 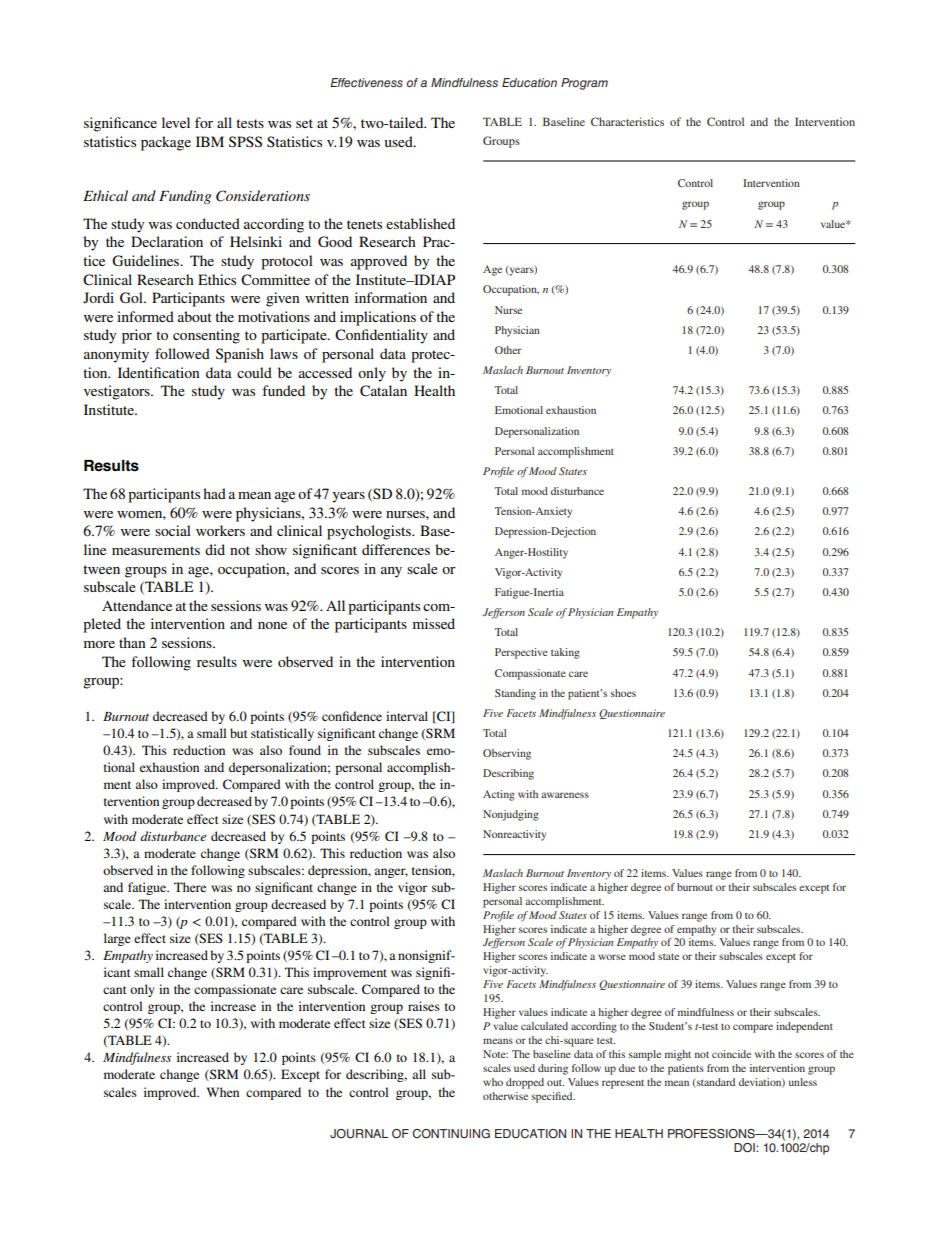 What do you see at coordinates (584, 84) in the image?
I see `Program` at bounding box center [584, 84].
